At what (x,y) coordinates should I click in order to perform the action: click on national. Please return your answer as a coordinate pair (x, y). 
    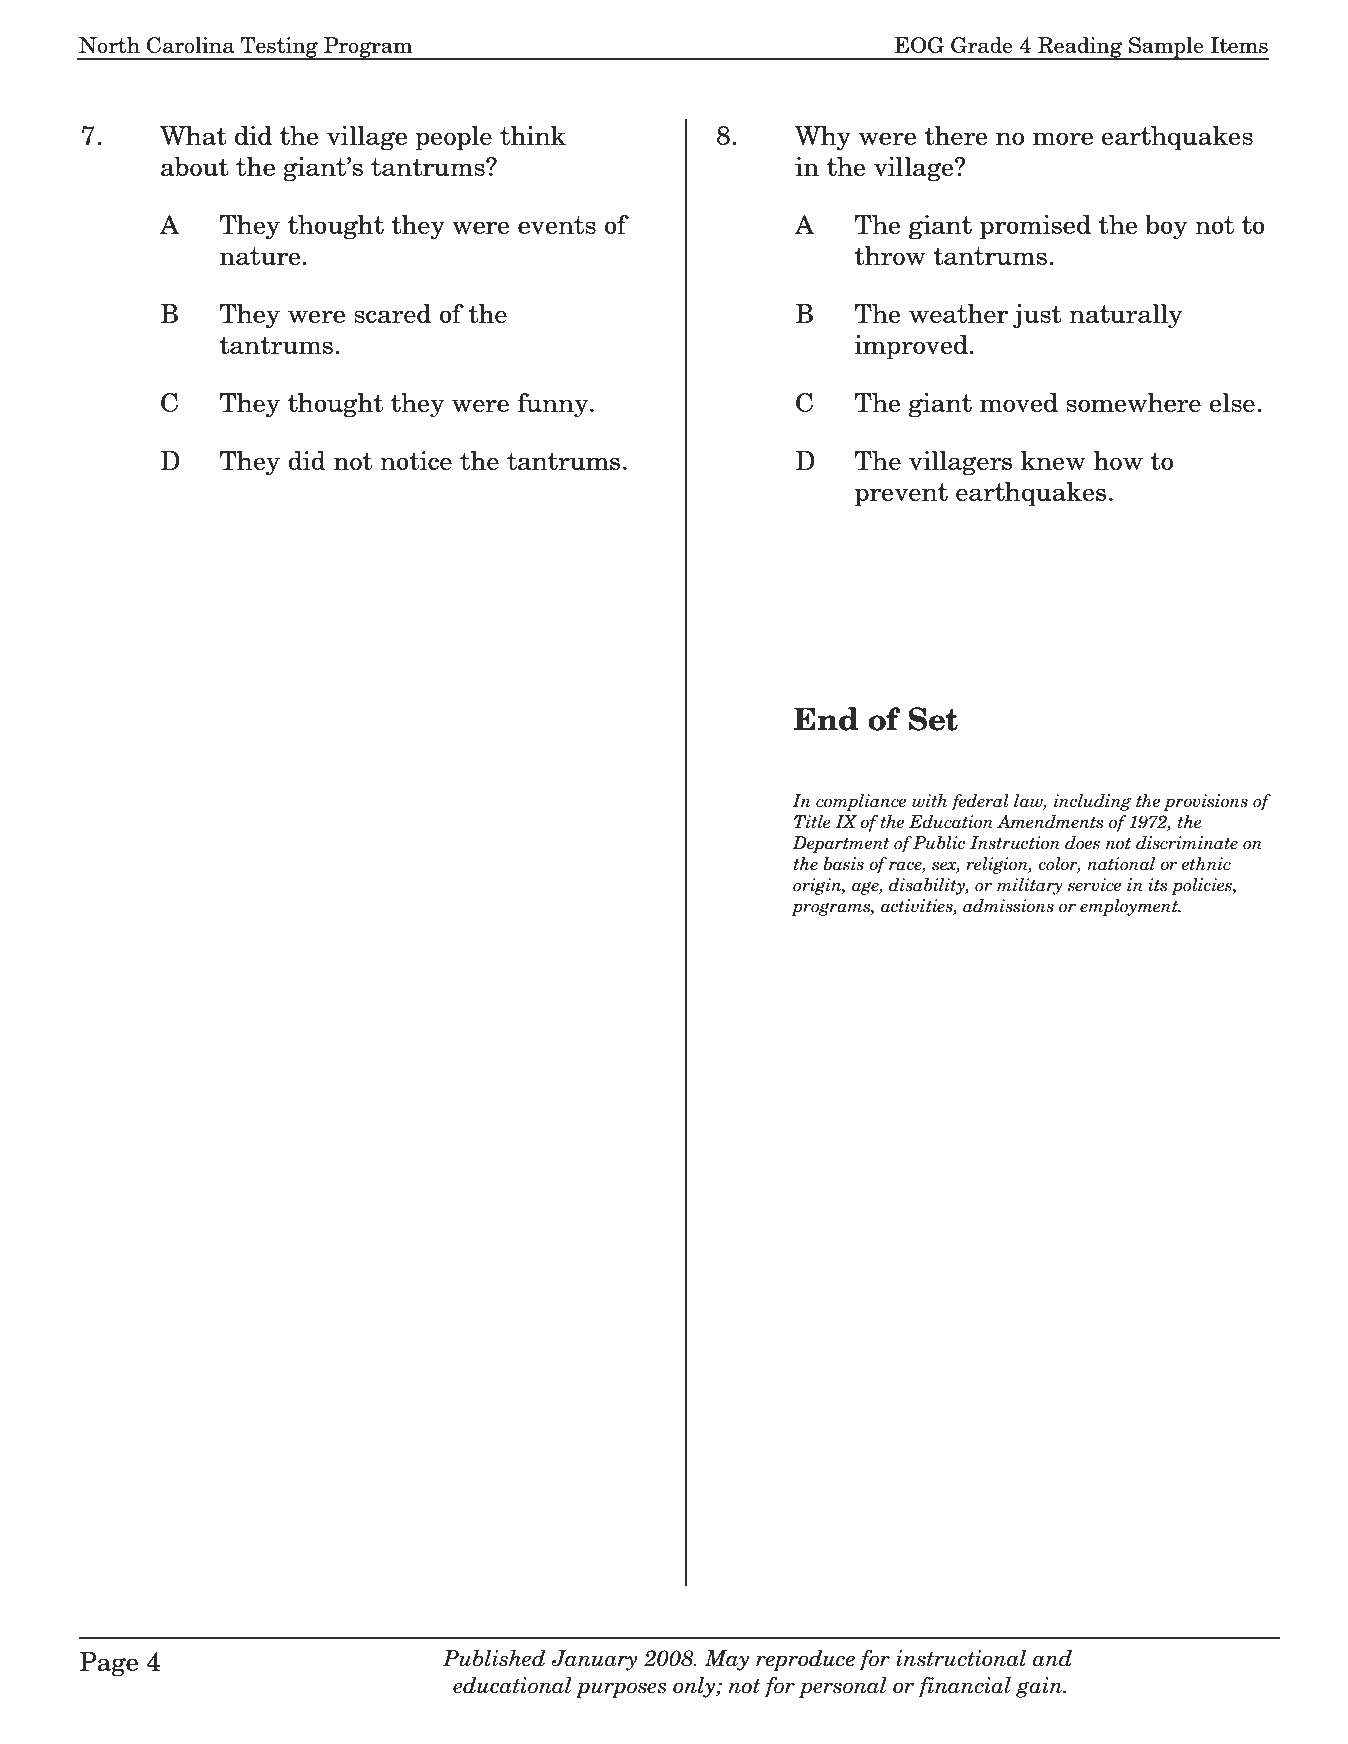
    Looking at the image, I should click on (1121, 864).
